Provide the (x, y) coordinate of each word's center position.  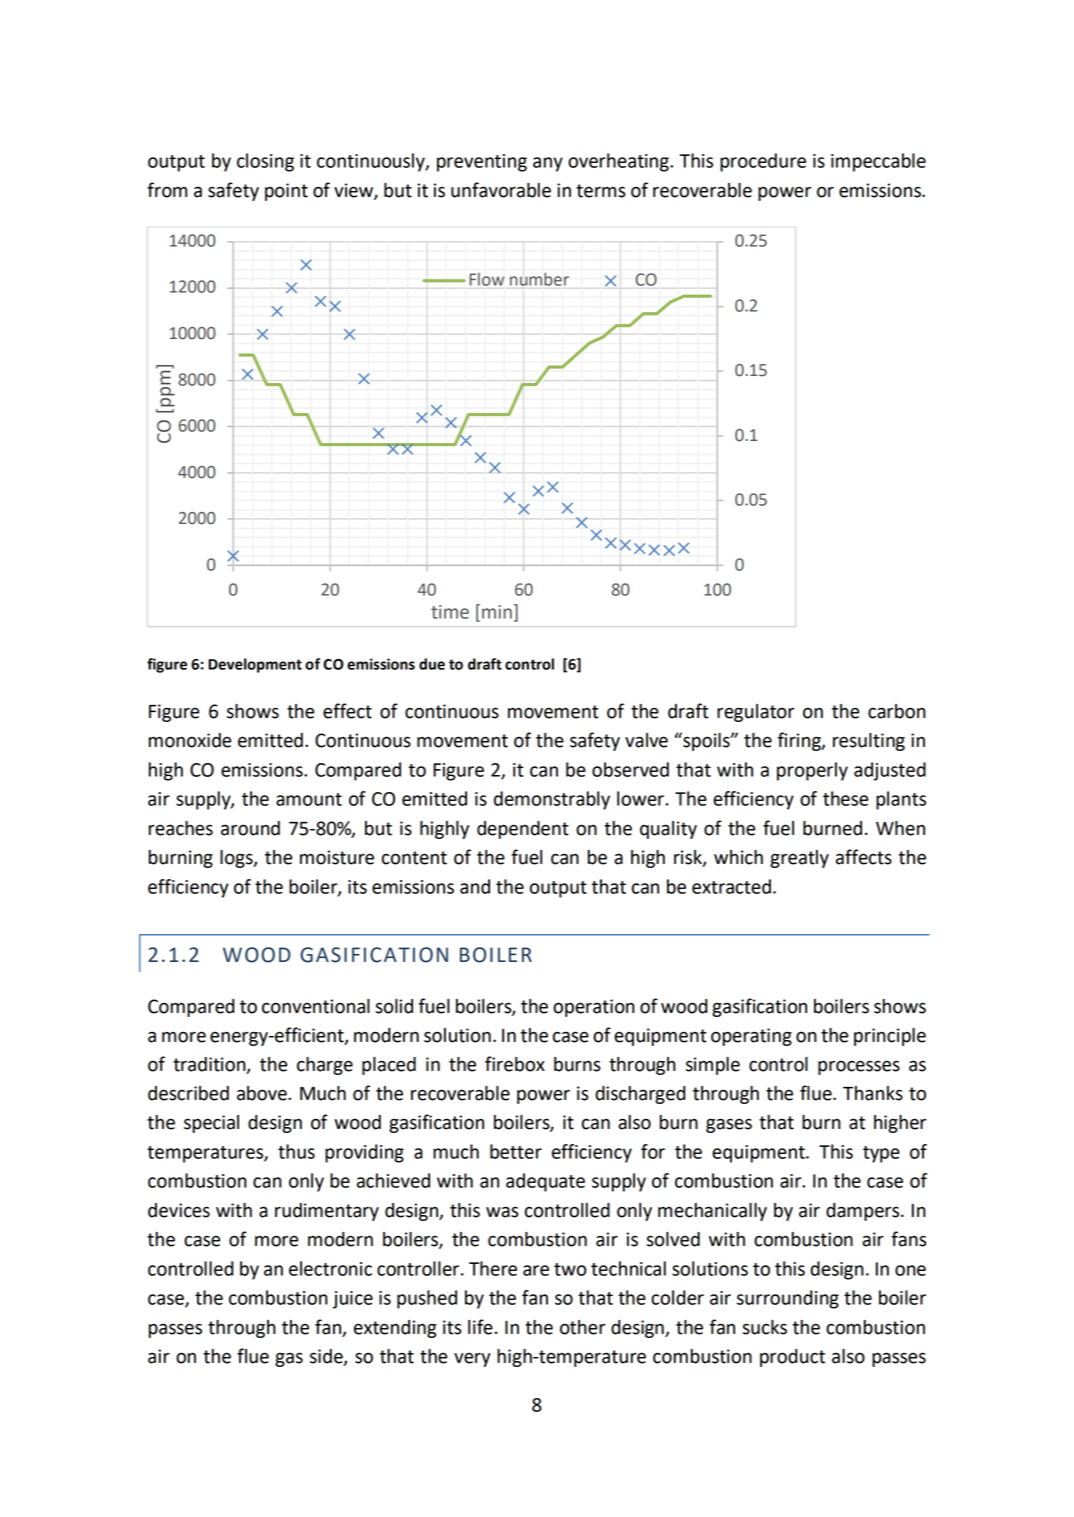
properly (812, 771)
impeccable (878, 162)
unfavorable (501, 190)
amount (309, 799)
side (327, 1357)
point (286, 192)
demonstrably (552, 800)
